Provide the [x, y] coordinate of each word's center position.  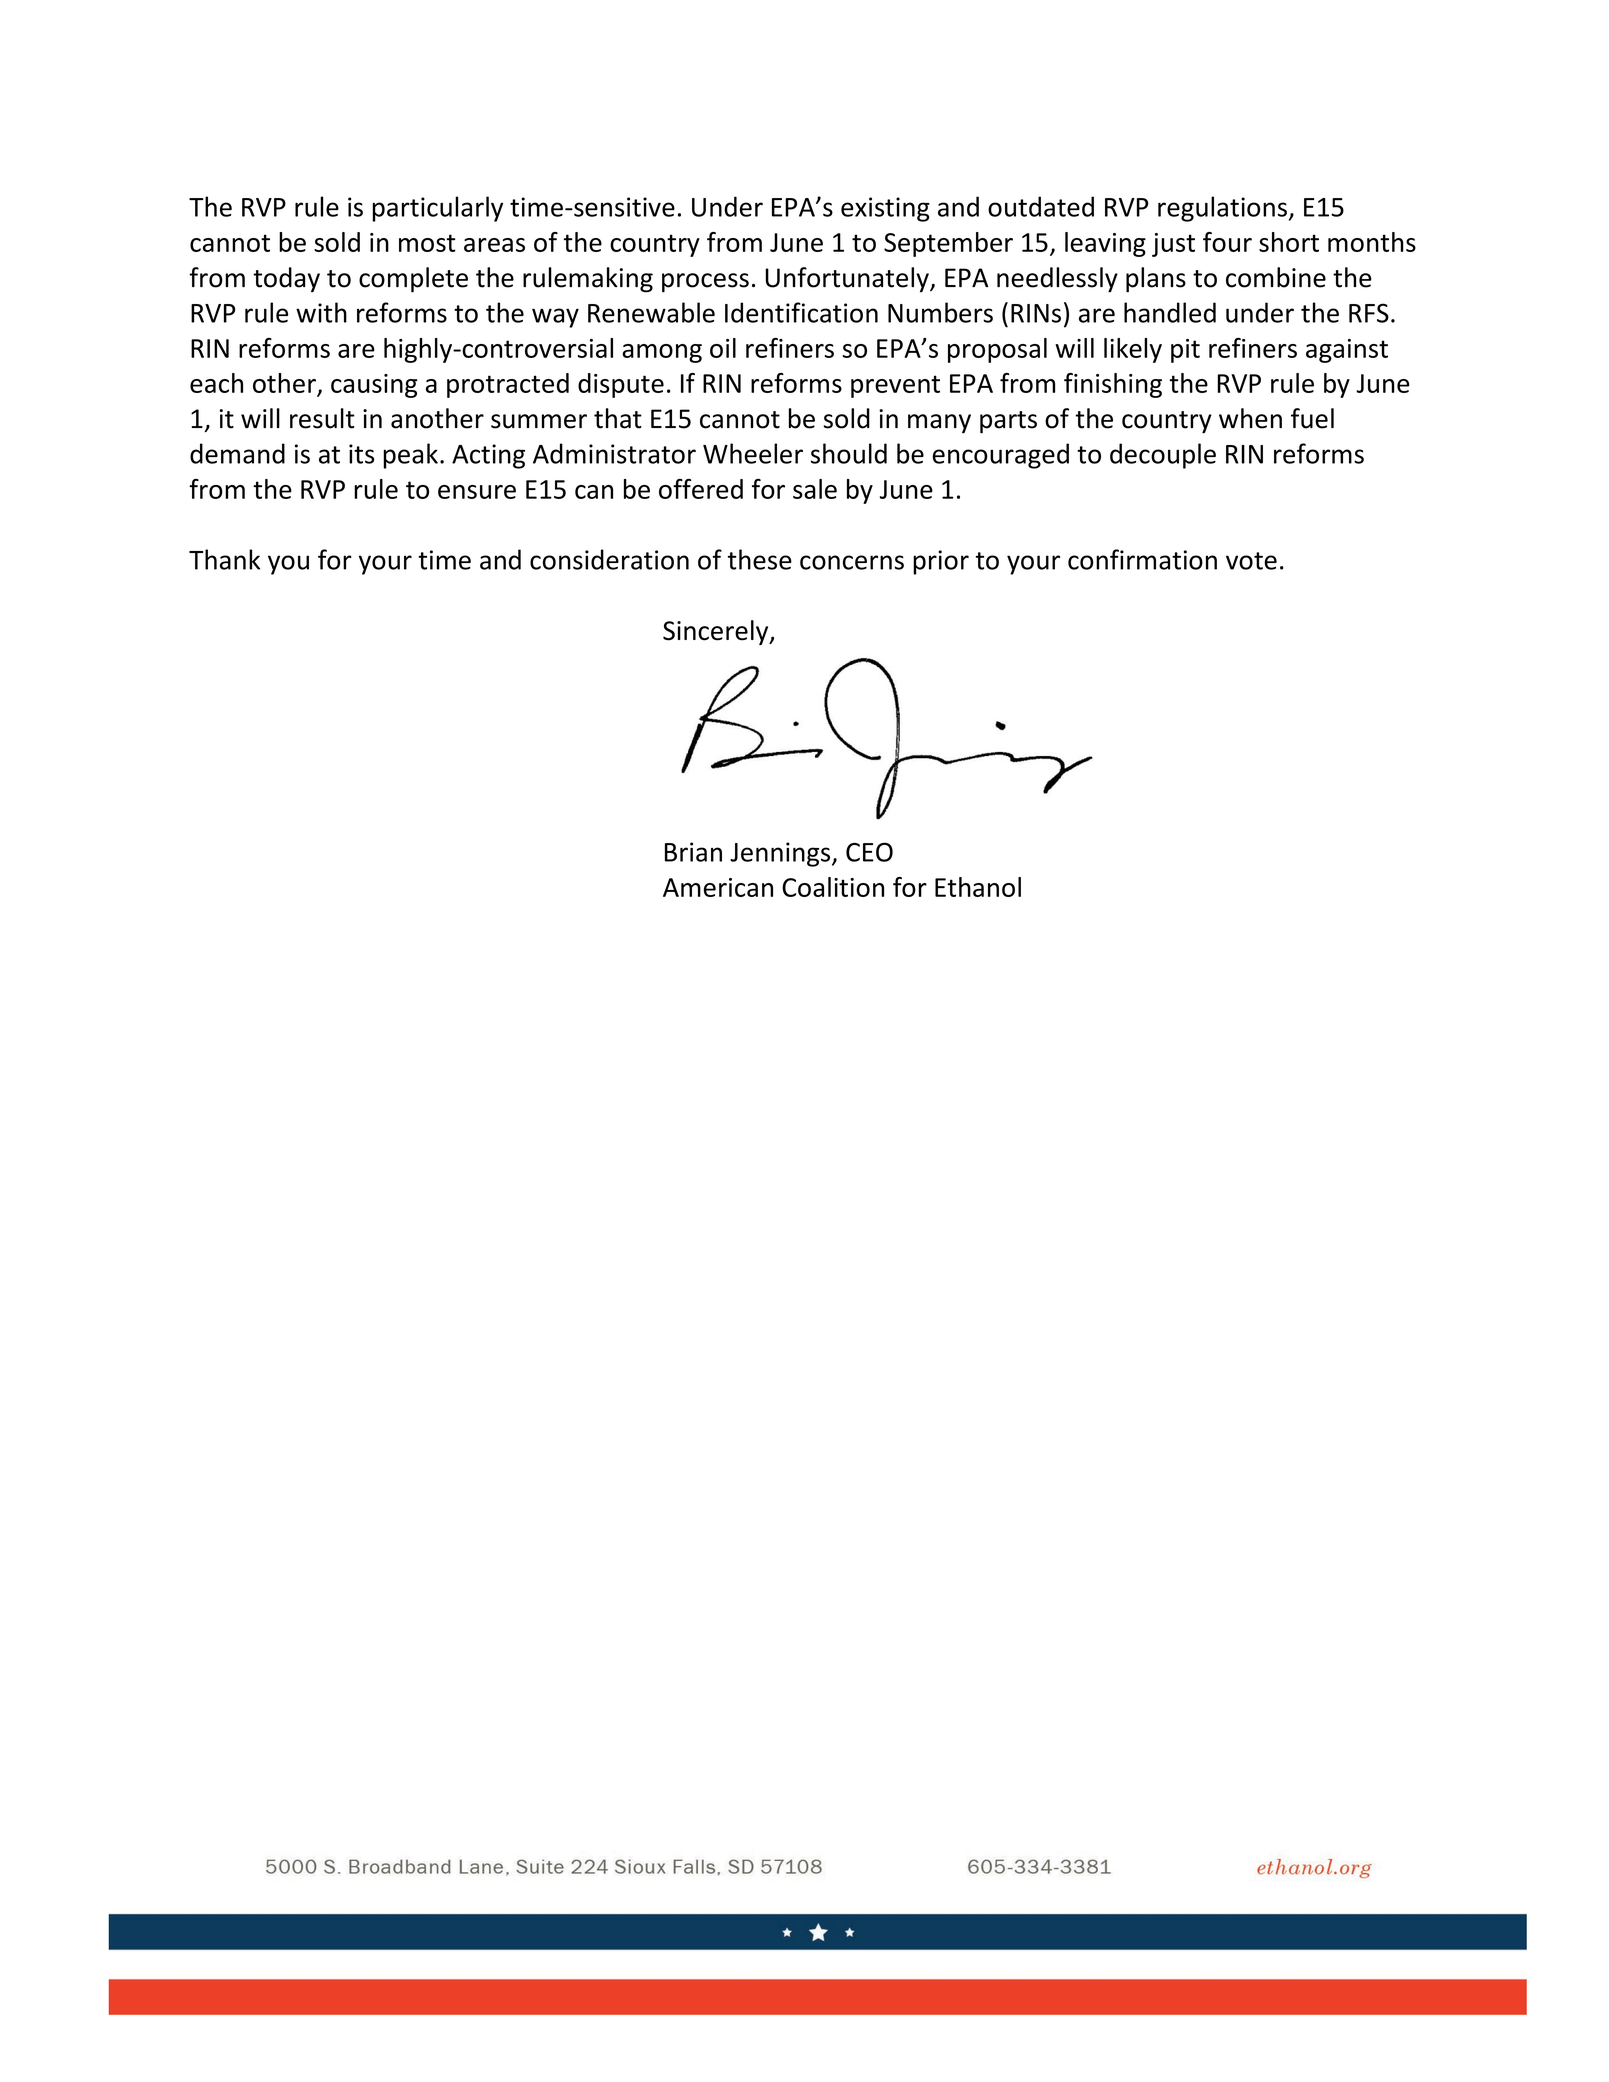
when [1250, 418]
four [1227, 242]
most [427, 243]
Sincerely [717, 632]
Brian [693, 852]
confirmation [1142, 559]
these [760, 559]
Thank [224, 559]
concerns [852, 562]
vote [1251, 561]
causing [374, 386]
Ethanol [978, 887]
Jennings [781, 854]
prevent [895, 386]
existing [885, 209]
